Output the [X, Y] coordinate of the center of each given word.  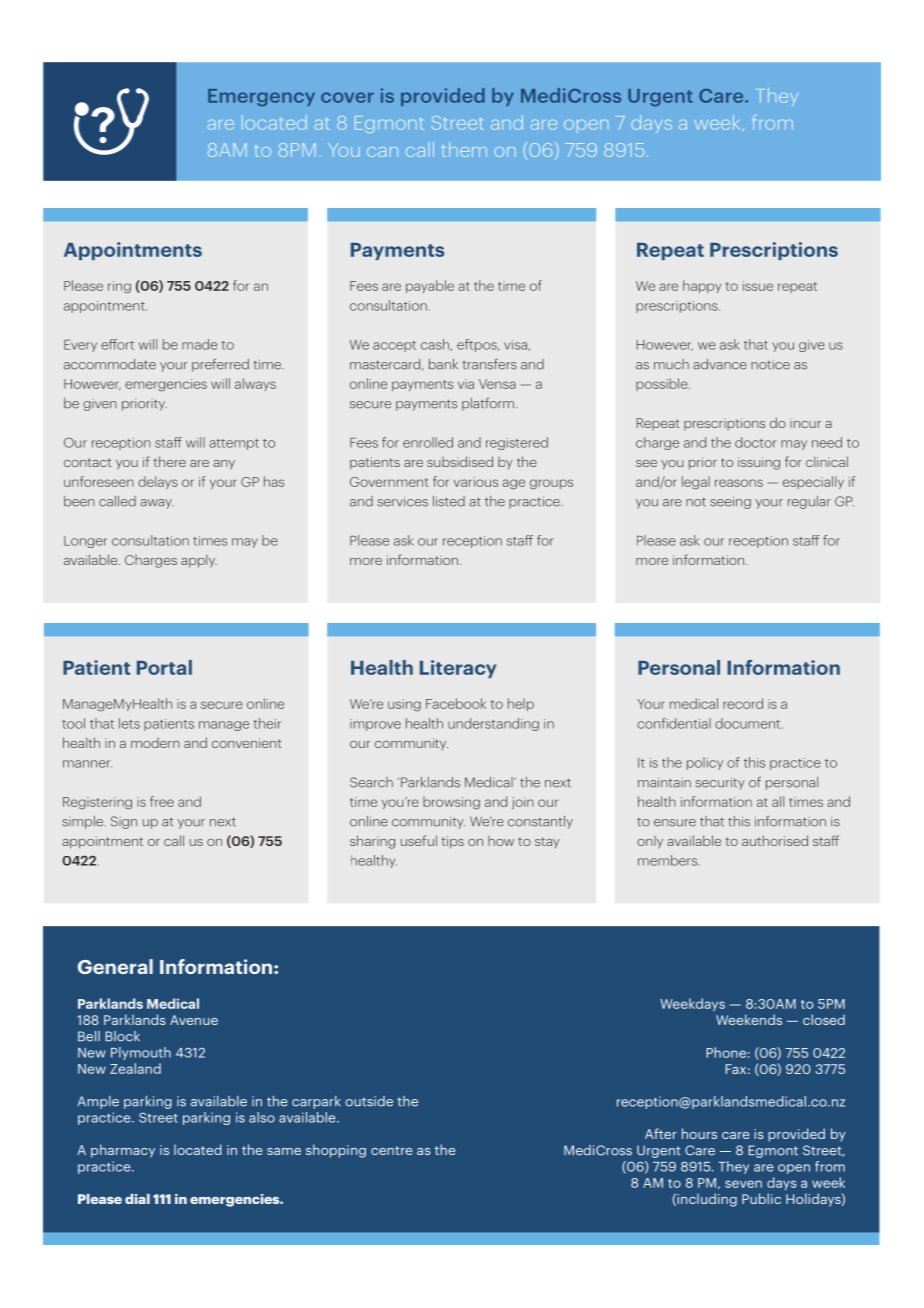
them [464, 149]
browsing [451, 803]
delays [158, 482]
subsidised [460, 461]
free [162, 801]
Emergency [261, 98]
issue [758, 286]
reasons [739, 483]
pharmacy [123, 1151]
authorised [775, 840]
